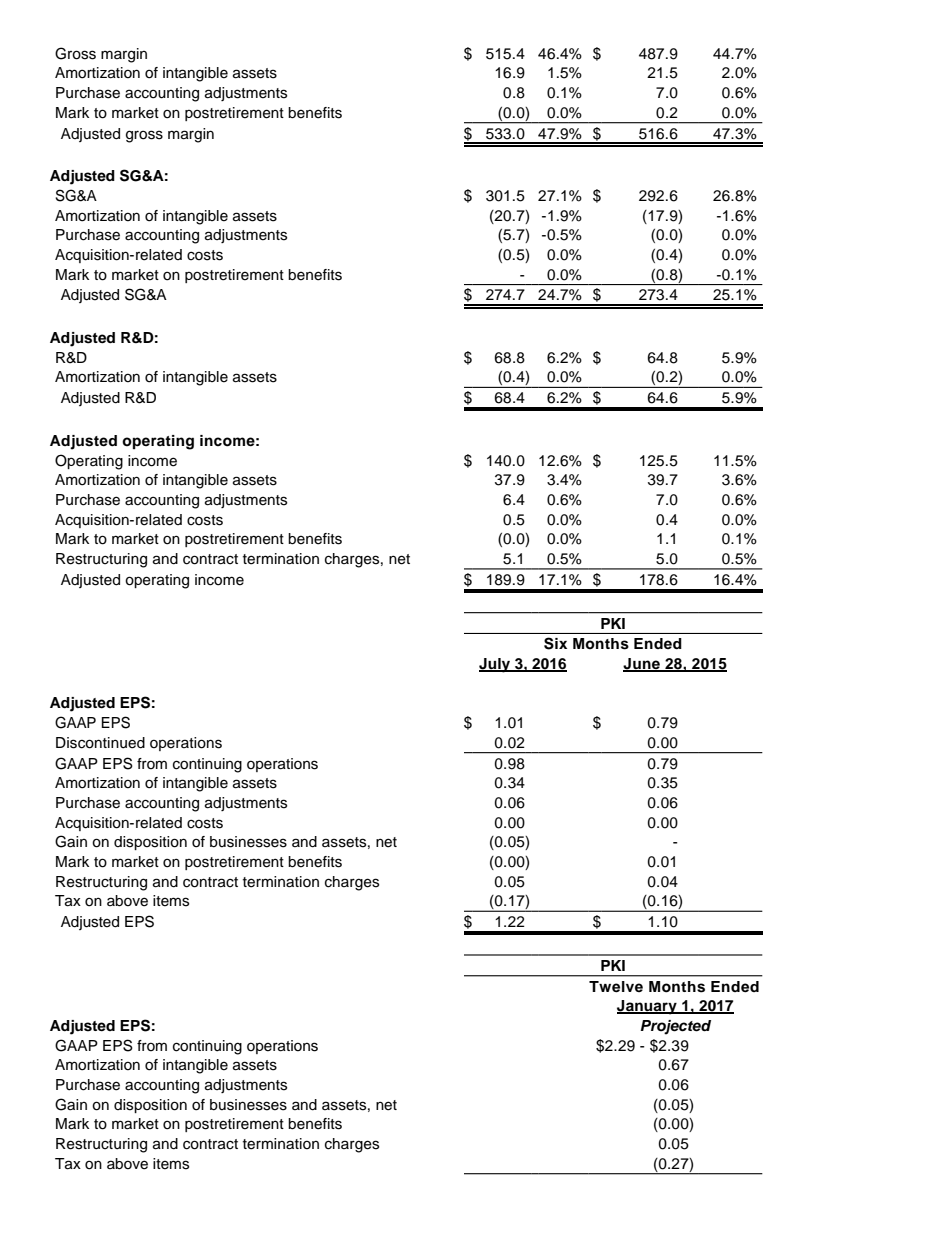 This page has height=1233, width=952. I want to click on July, so click(495, 665).
